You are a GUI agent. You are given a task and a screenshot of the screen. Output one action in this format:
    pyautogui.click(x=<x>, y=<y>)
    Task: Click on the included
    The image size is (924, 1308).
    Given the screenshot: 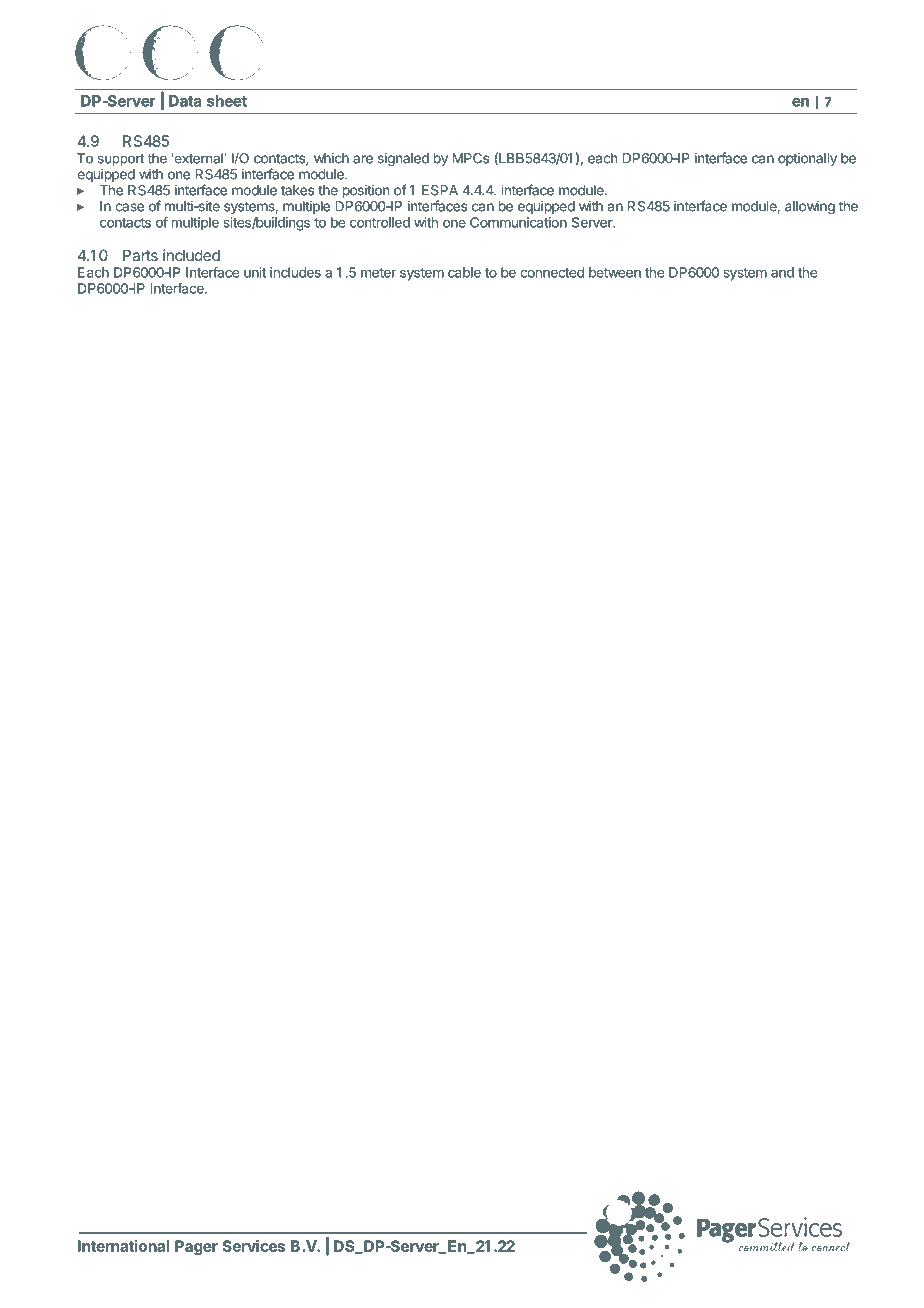 What is the action you would take?
    pyautogui.click(x=191, y=255)
